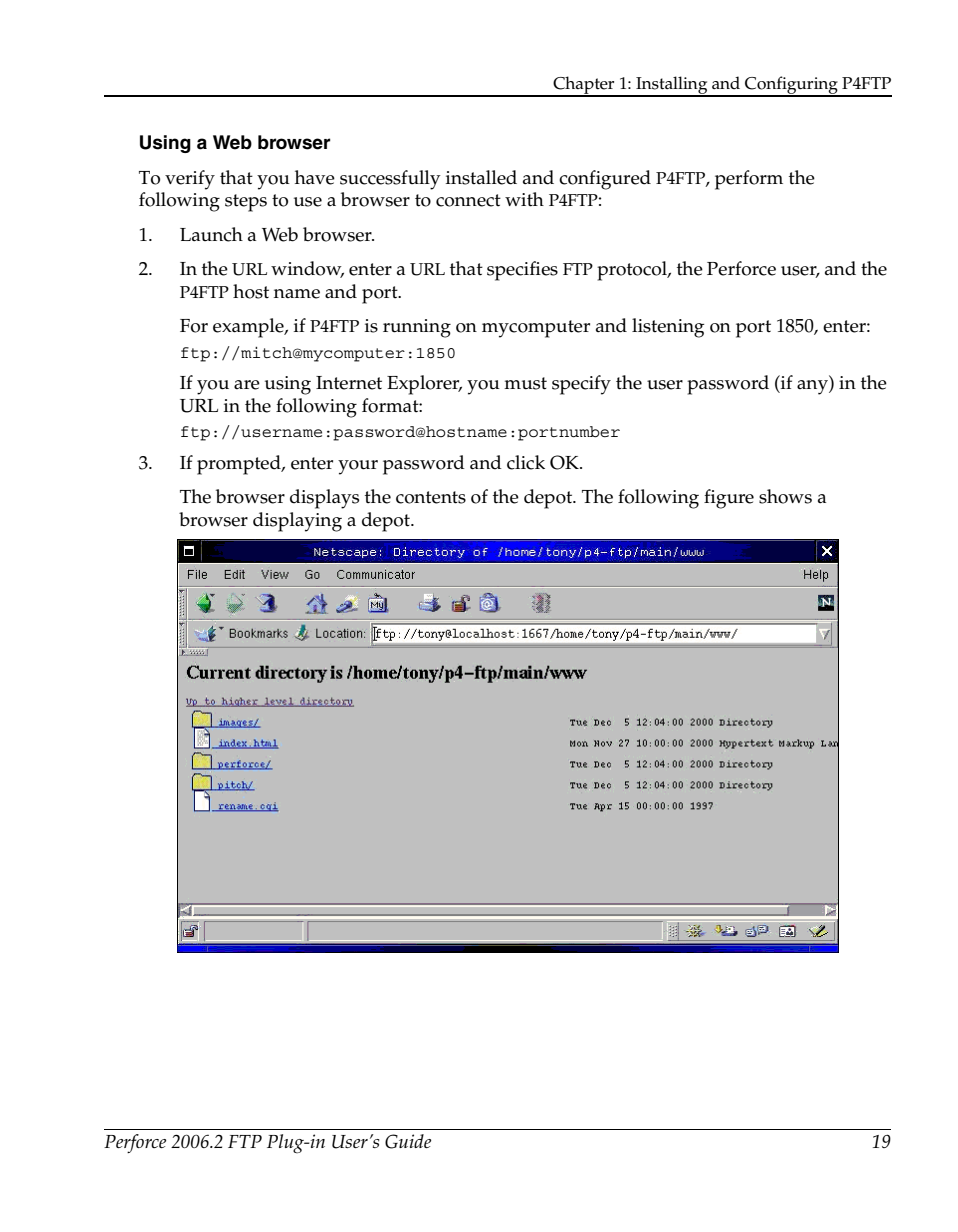 This page has height=1232, width=958. What do you see at coordinates (431, 497) in the page?
I see `contents` at bounding box center [431, 497].
